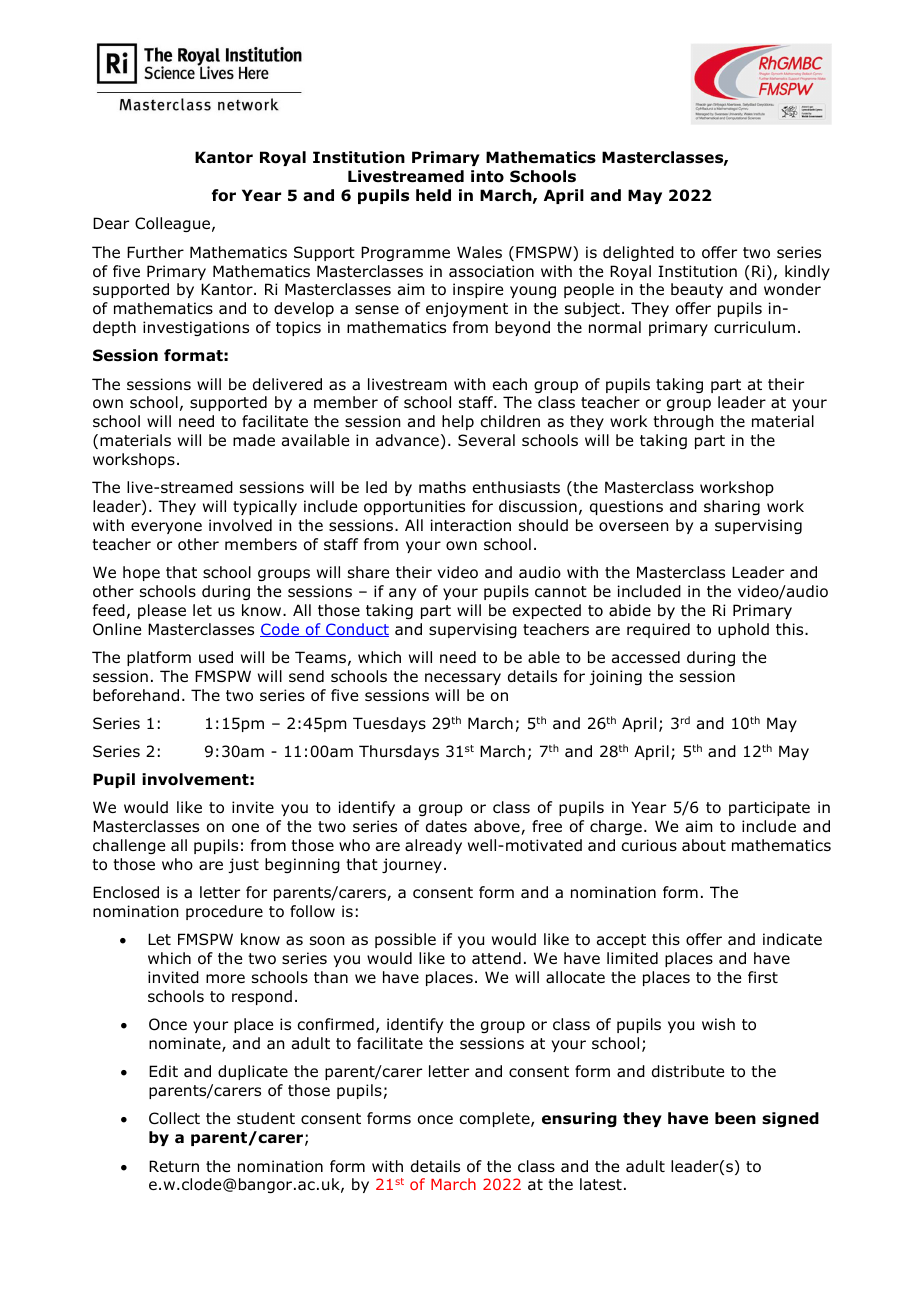 Image resolution: width=924 pixels, height=1308 pixels. Describe the element at coordinates (579, 1119) in the screenshot. I see `ensuring` at that location.
